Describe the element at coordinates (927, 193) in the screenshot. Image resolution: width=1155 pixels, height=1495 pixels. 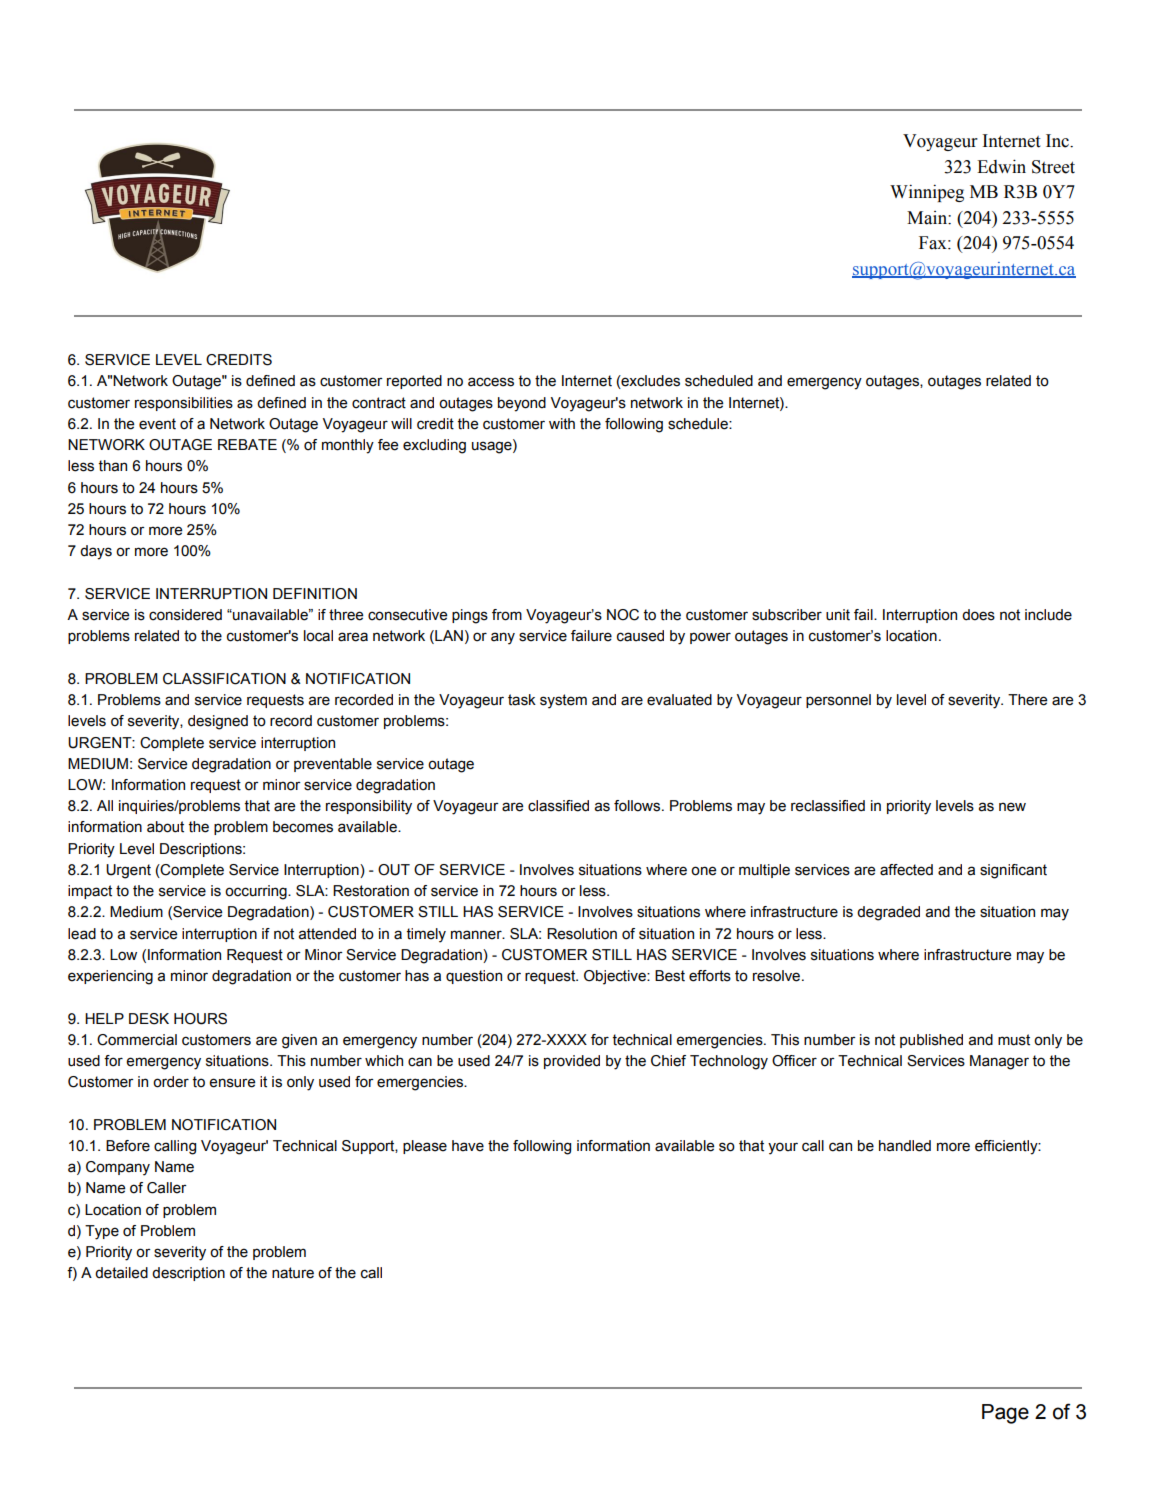
I see `Winnipeg` at that location.
